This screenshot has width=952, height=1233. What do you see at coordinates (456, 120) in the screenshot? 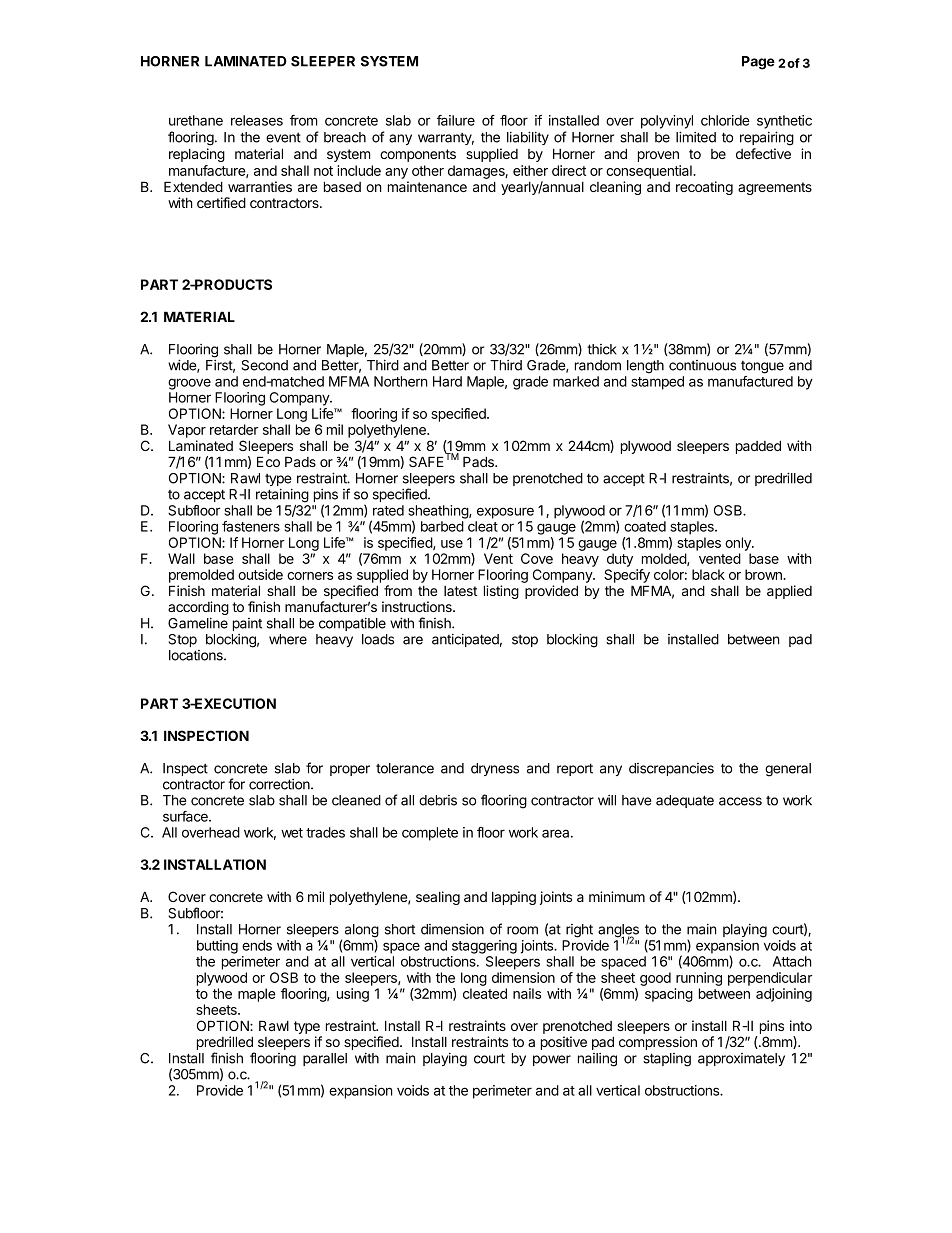
I see `failure` at bounding box center [456, 120].
